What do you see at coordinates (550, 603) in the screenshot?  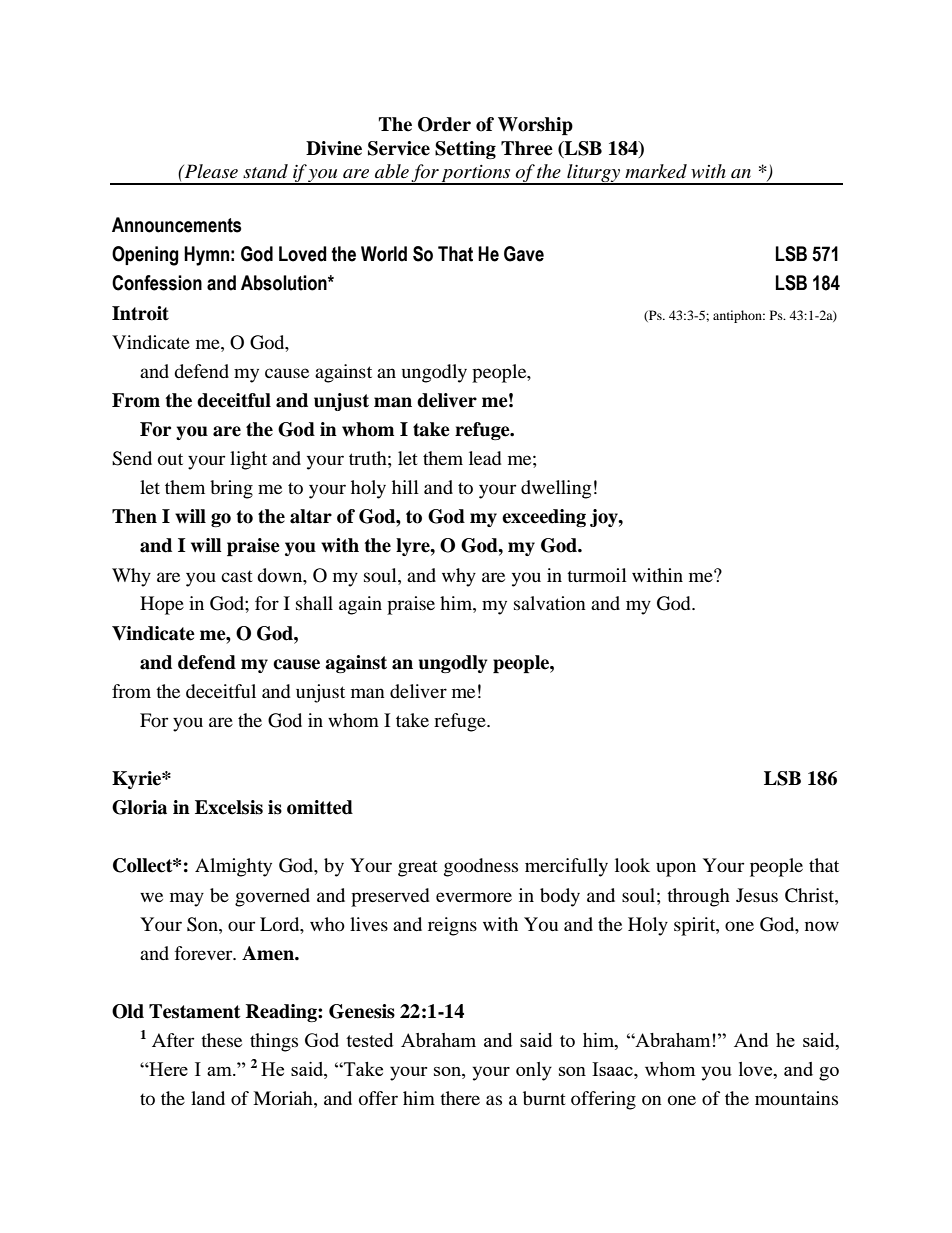 I see `salvation` at bounding box center [550, 603].
